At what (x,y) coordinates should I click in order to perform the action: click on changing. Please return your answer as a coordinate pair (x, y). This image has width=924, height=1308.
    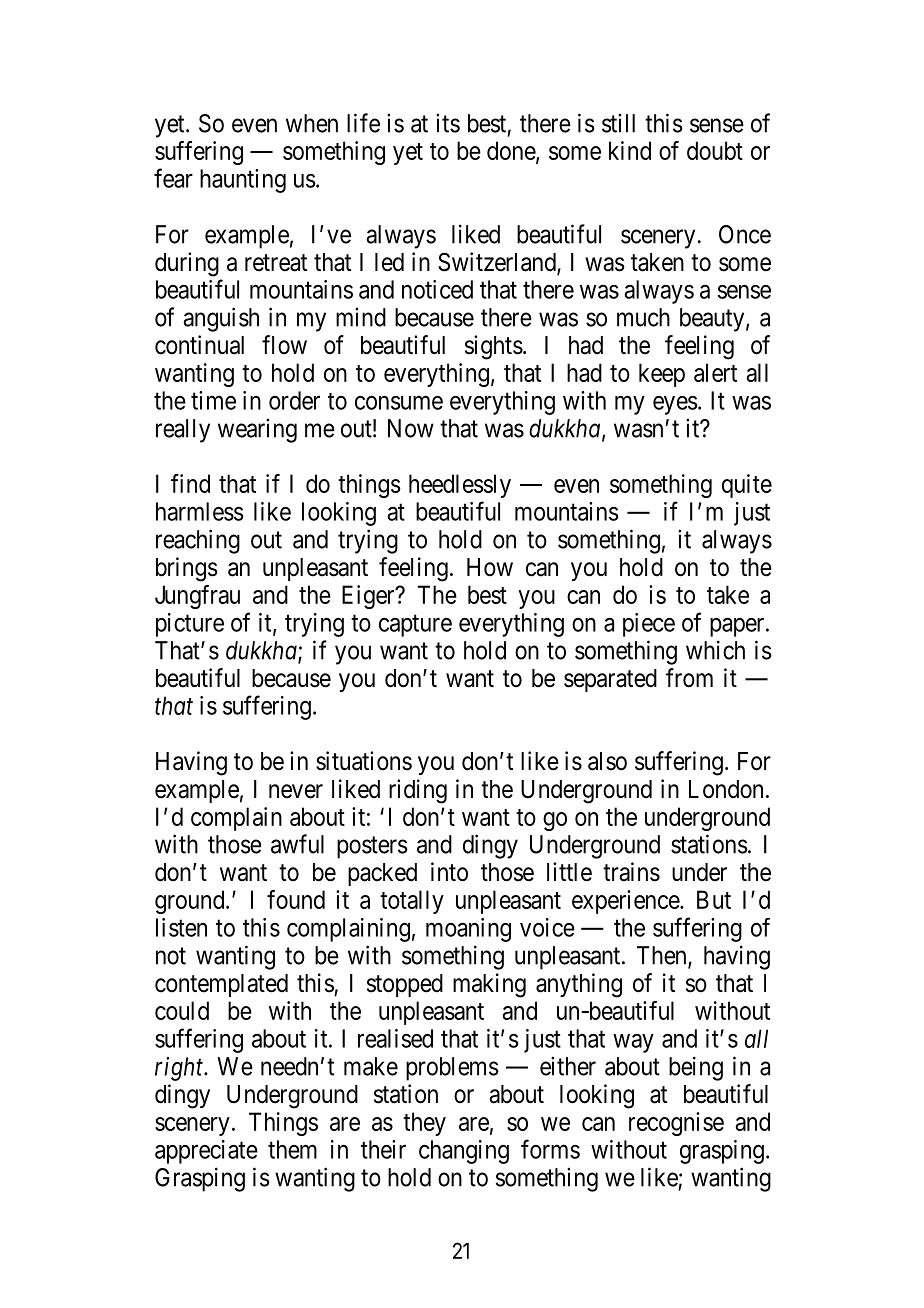
    Looking at the image, I should click on (464, 1152).
